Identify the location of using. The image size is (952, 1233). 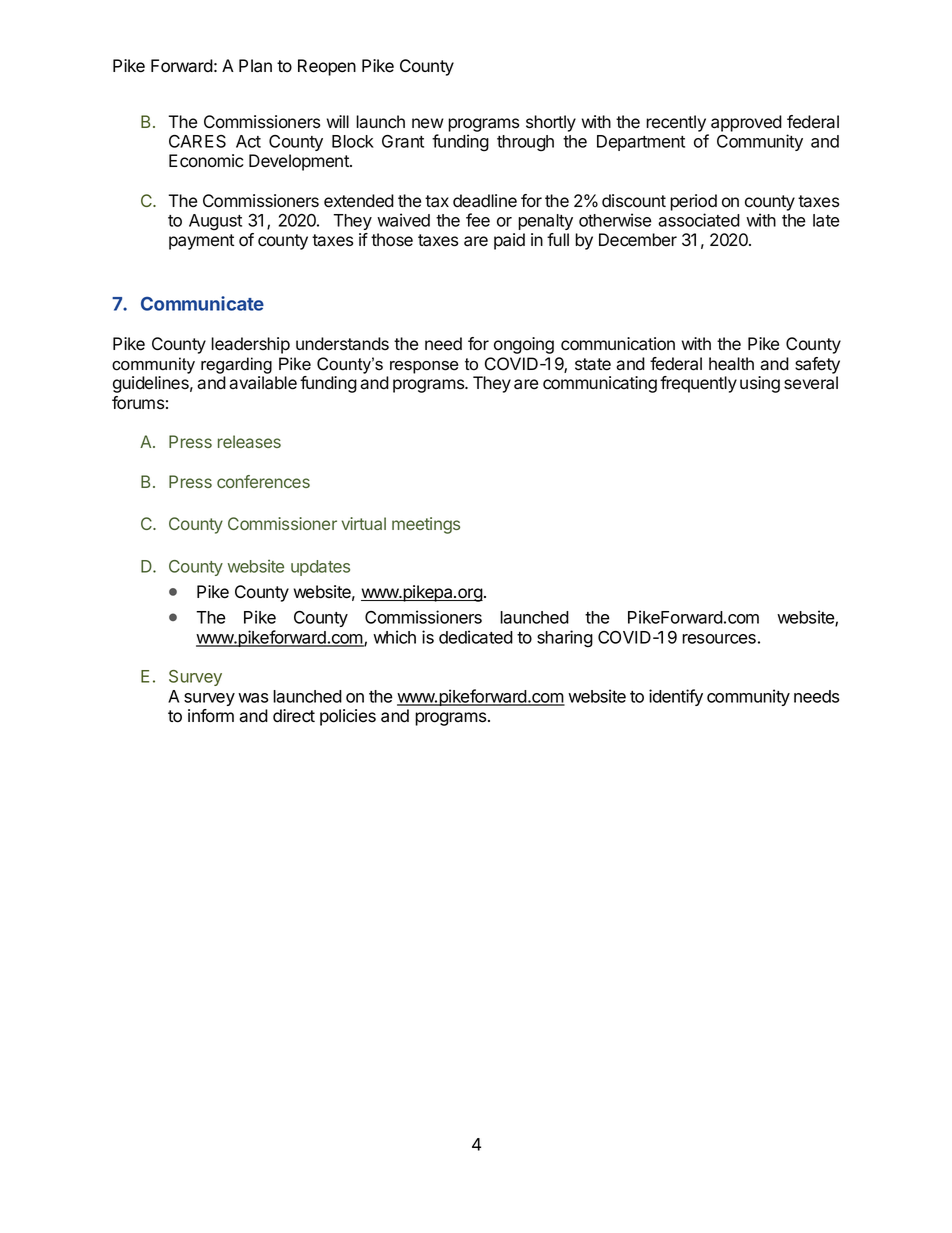
(760, 384).
